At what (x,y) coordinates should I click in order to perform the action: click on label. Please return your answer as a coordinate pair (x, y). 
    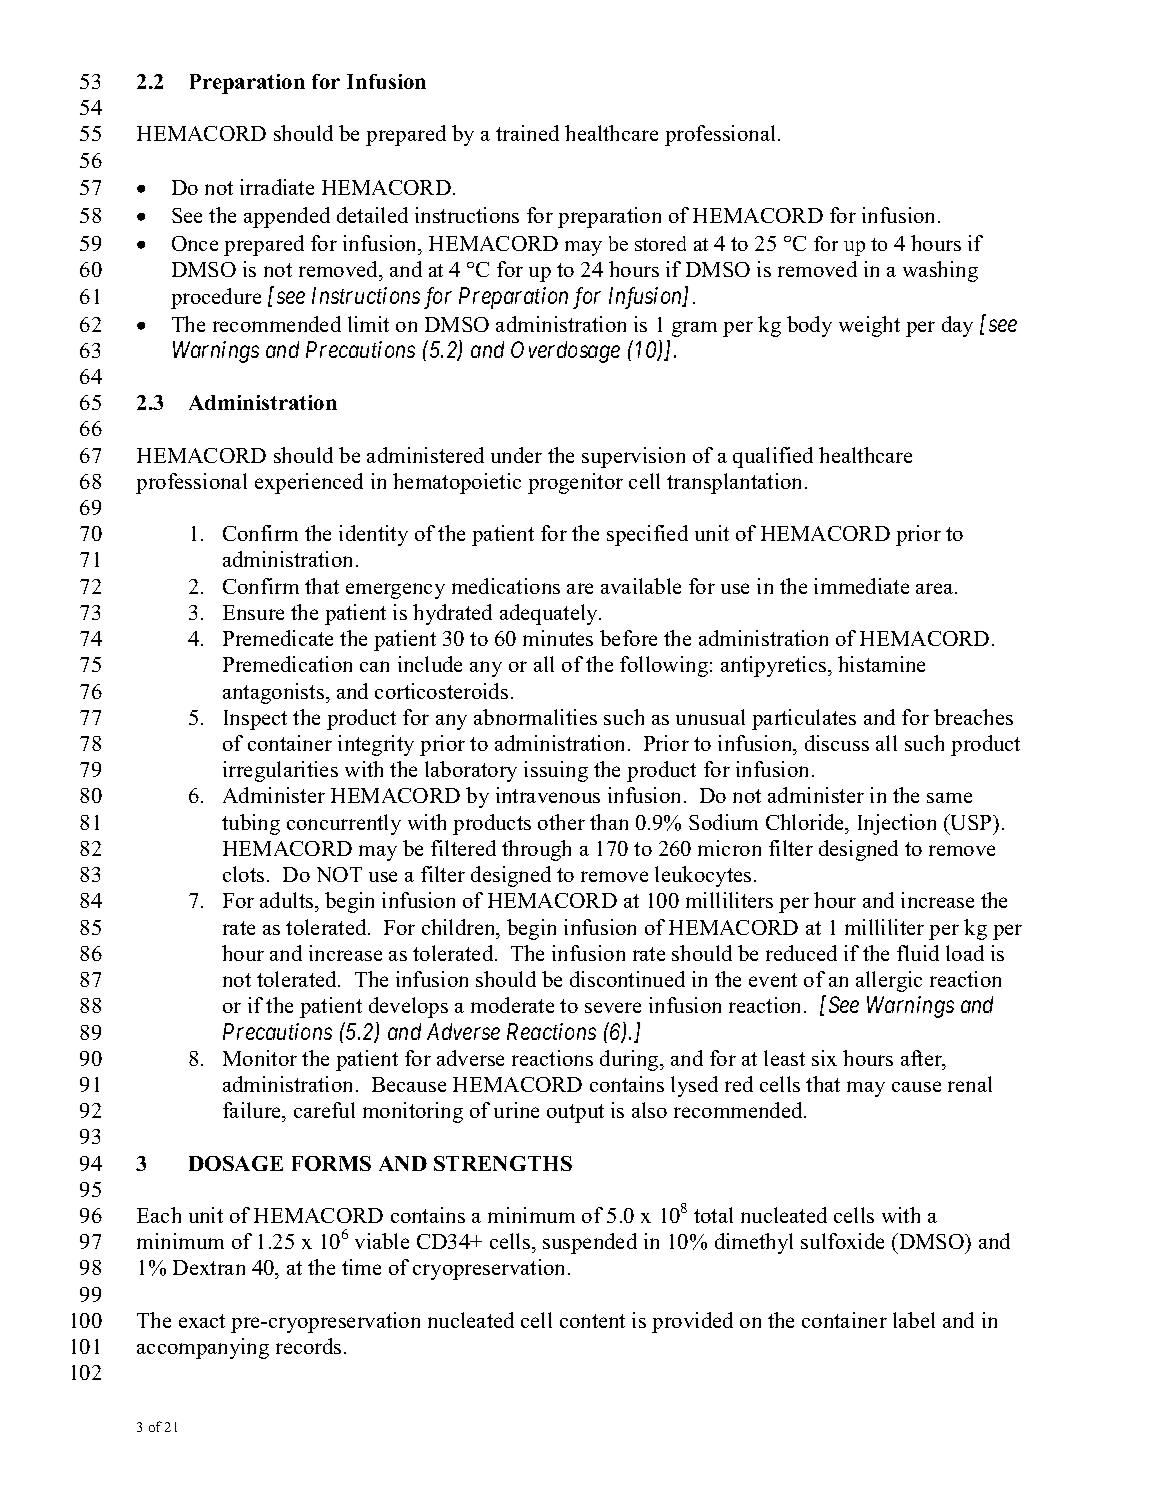
    Looking at the image, I should click on (914, 1320).
